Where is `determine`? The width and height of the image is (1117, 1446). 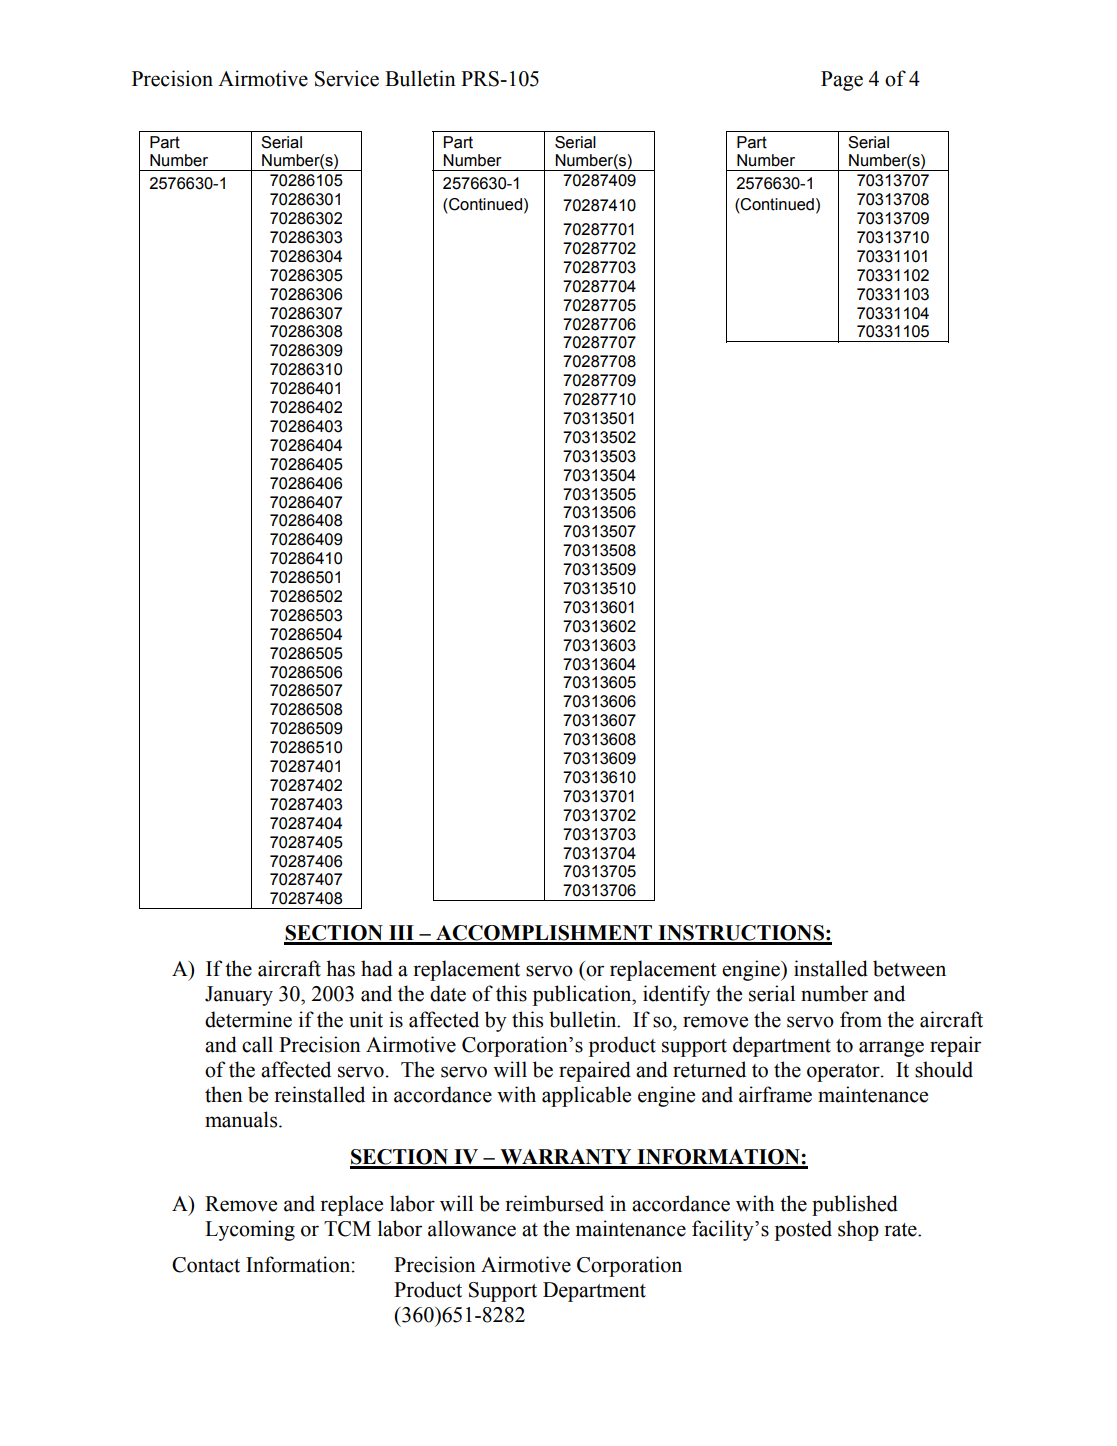 determine is located at coordinates (248, 1019).
